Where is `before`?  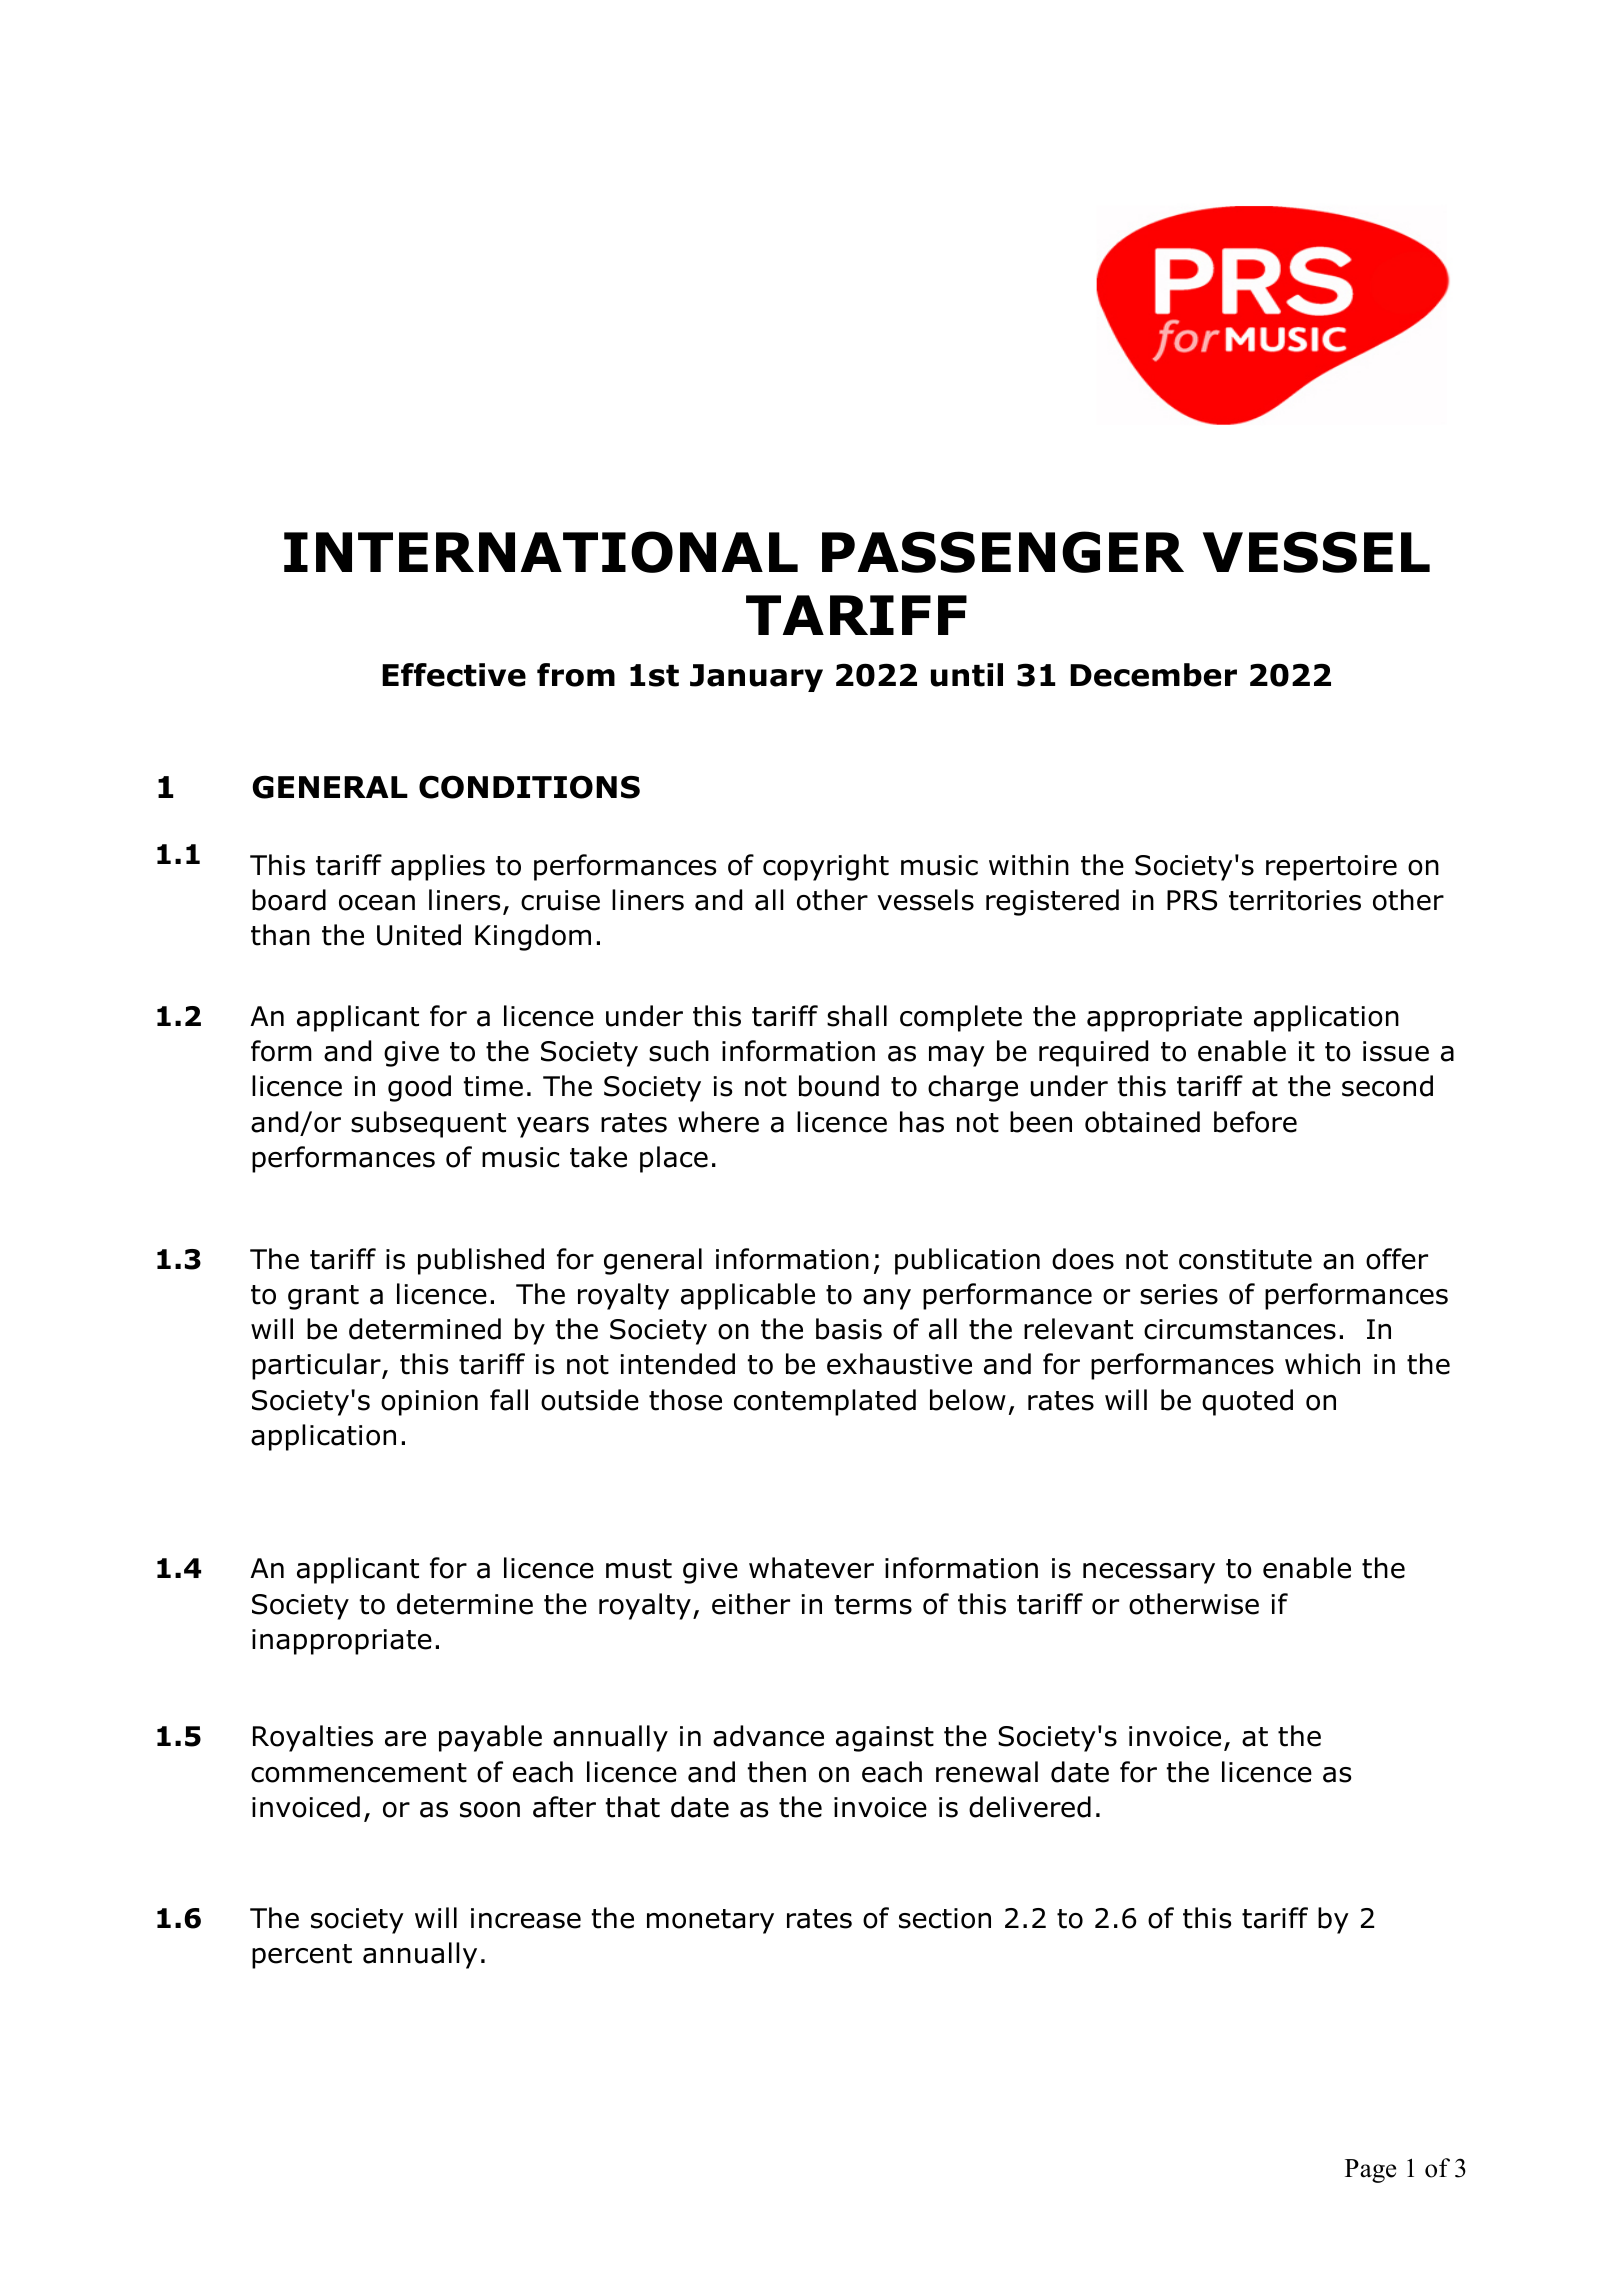
before is located at coordinates (1255, 1122).
